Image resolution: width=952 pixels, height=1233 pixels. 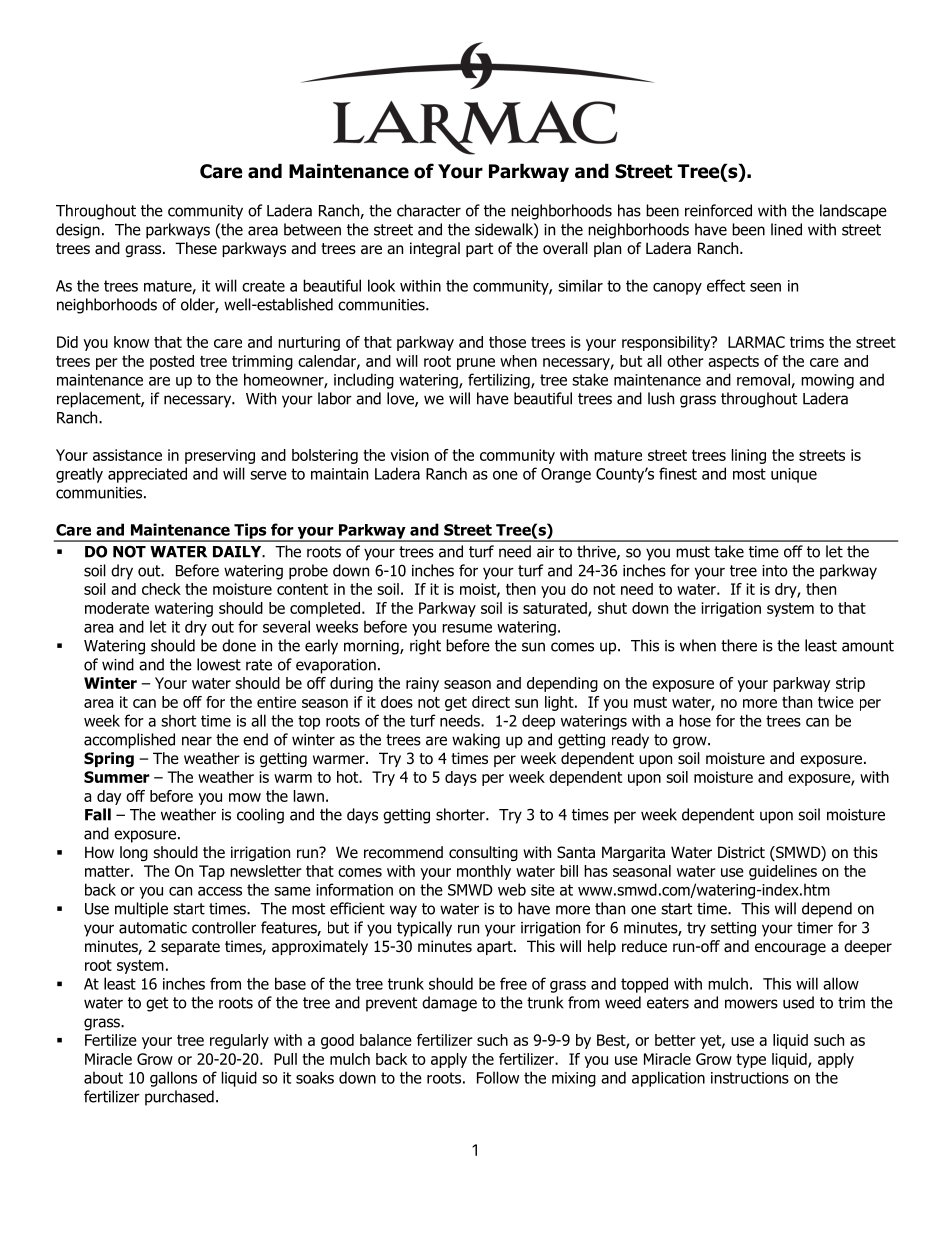 What do you see at coordinates (498, 1077) in the image?
I see `Follow` at bounding box center [498, 1077].
